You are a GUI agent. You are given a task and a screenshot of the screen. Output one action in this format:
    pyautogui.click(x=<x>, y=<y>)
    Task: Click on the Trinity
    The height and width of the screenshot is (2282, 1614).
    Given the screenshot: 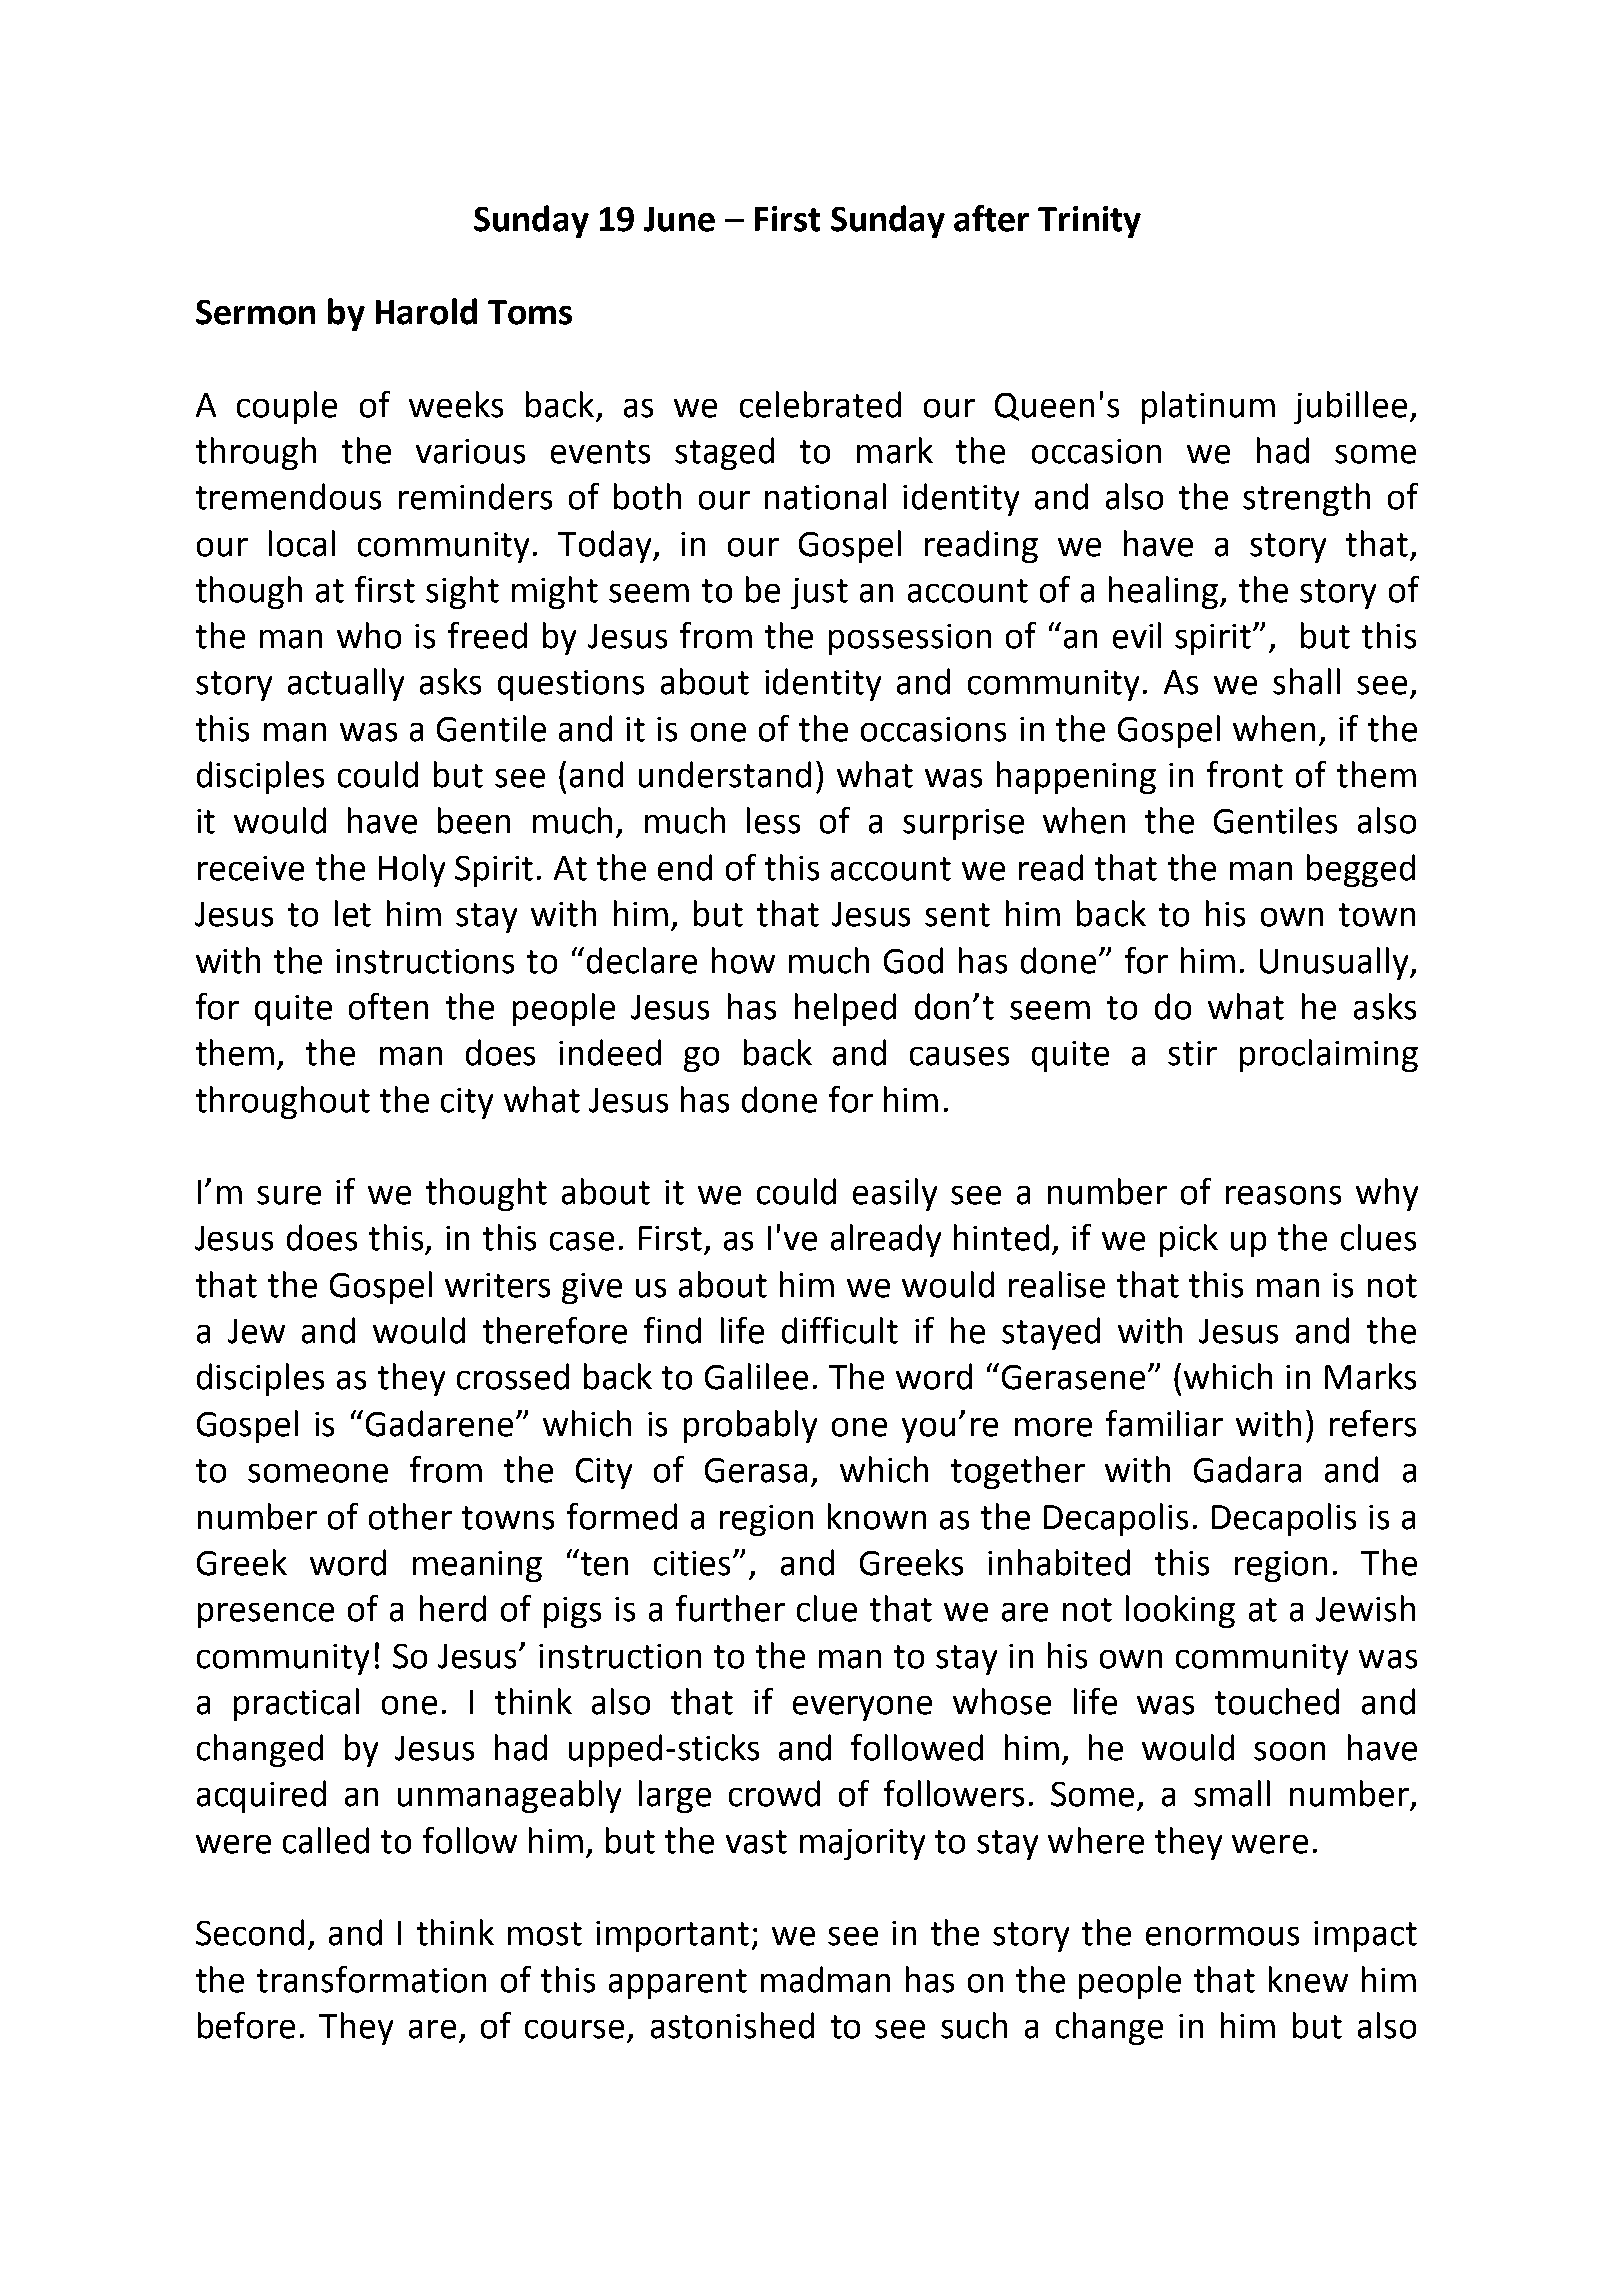 What is the action you would take?
    pyautogui.click(x=1089, y=222)
